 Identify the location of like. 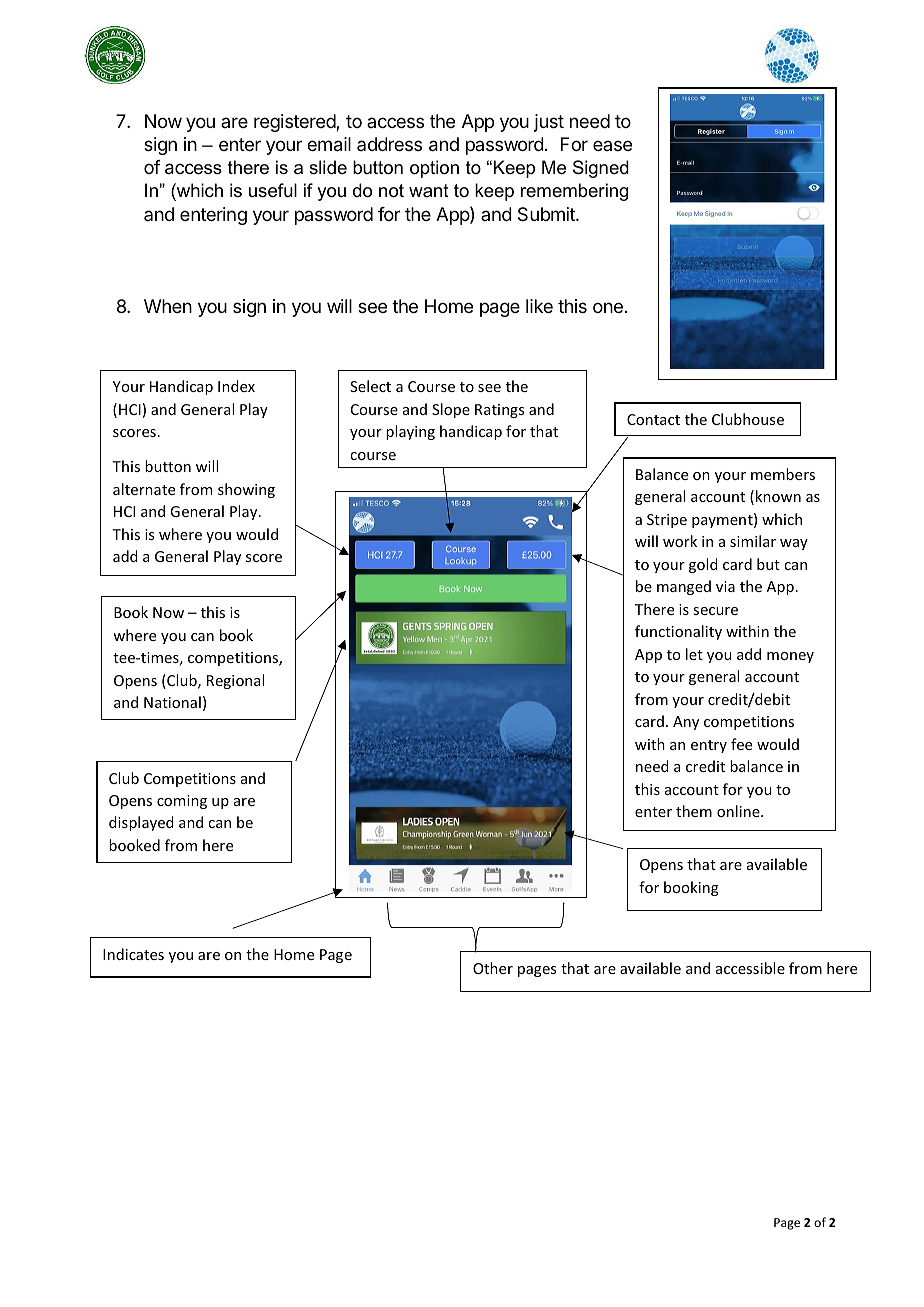
(539, 306).
